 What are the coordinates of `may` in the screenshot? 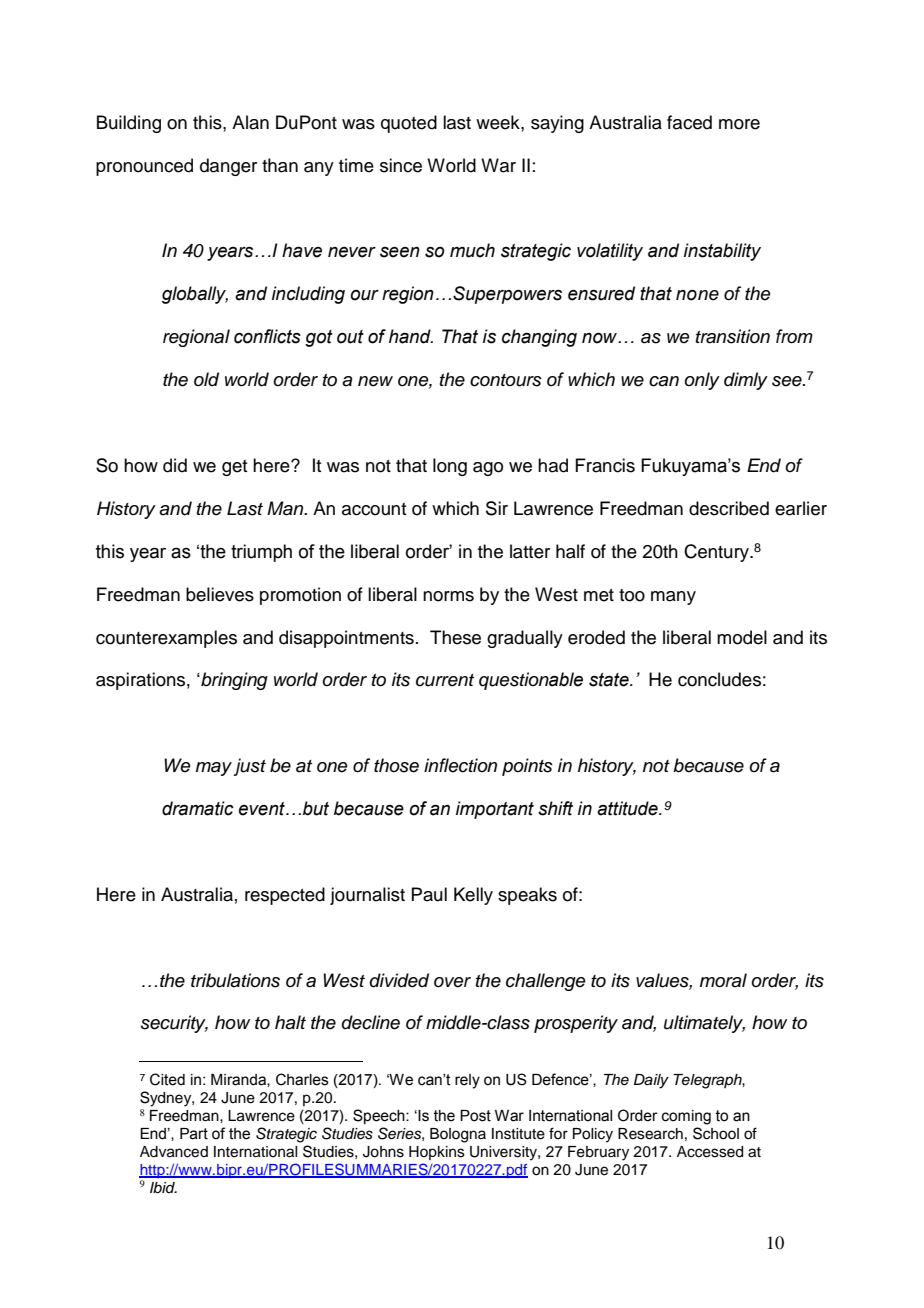 It's located at (214, 769).
